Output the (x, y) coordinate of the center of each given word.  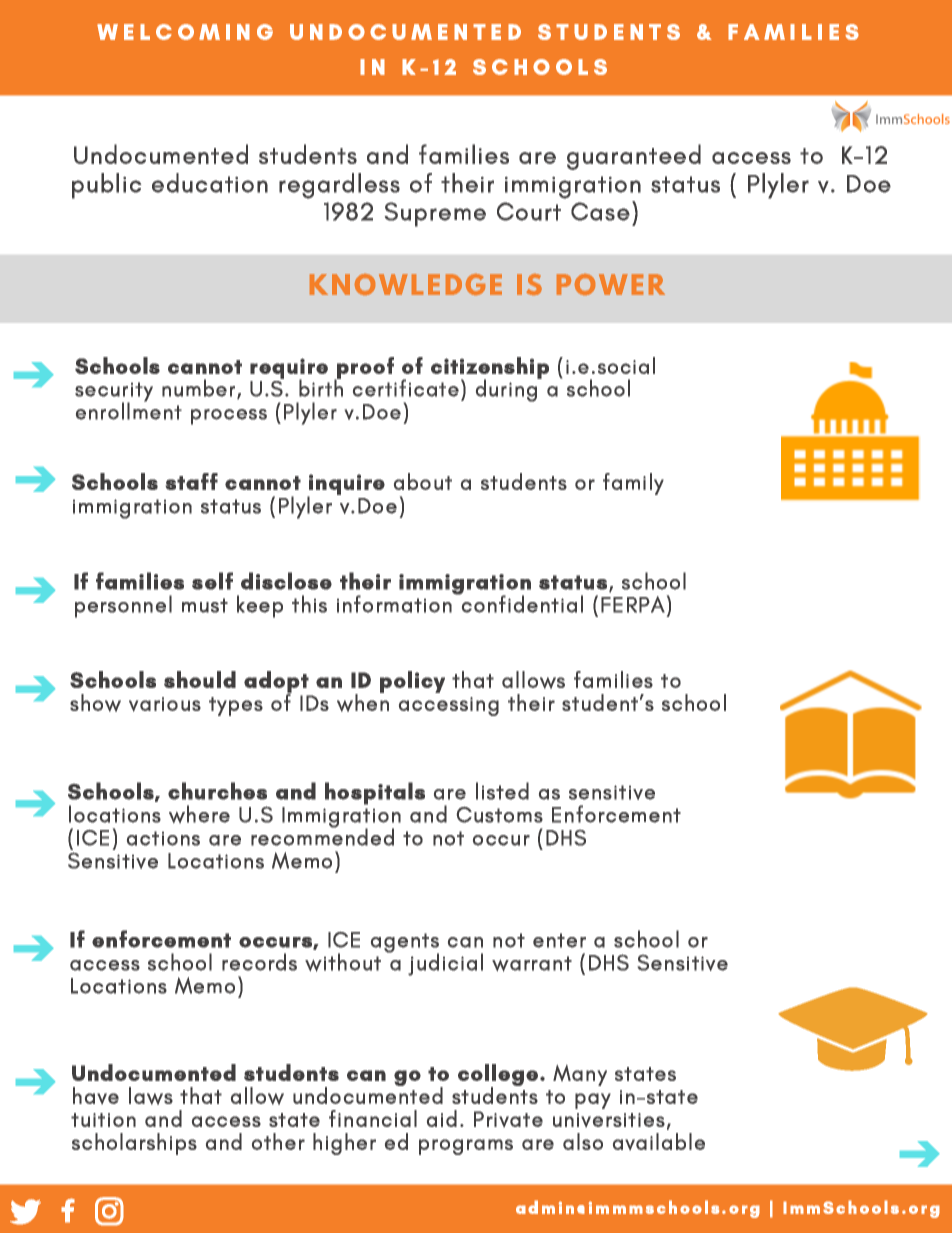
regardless (339, 186)
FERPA (633, 604)
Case (600, 211)
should (200, 679)
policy (412, 682)
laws (151, 1096)
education (210, 183)
